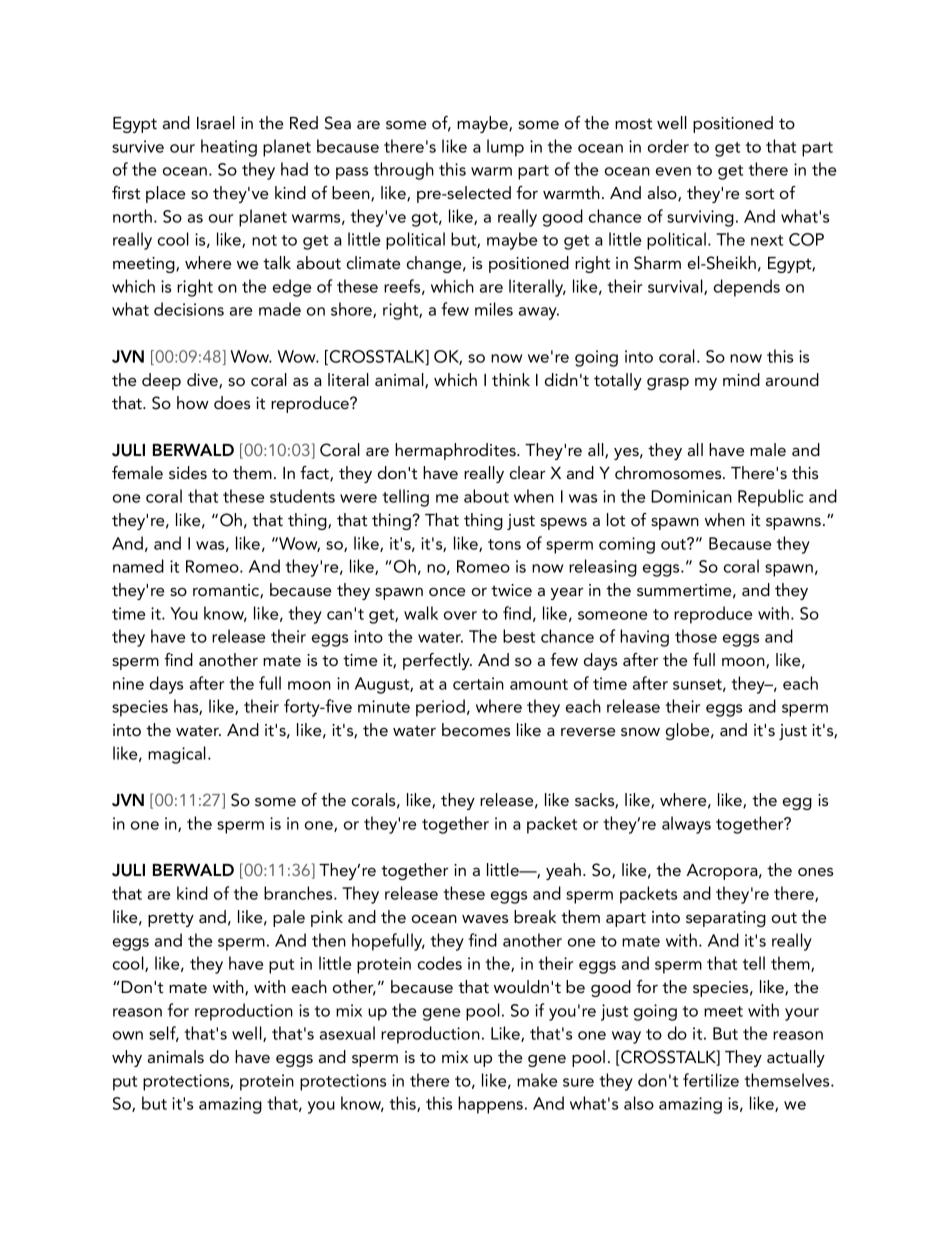 The image size is (952, 1233). Describe the element at coordinates (759, 193) in the document. I see `sort` at that location.
